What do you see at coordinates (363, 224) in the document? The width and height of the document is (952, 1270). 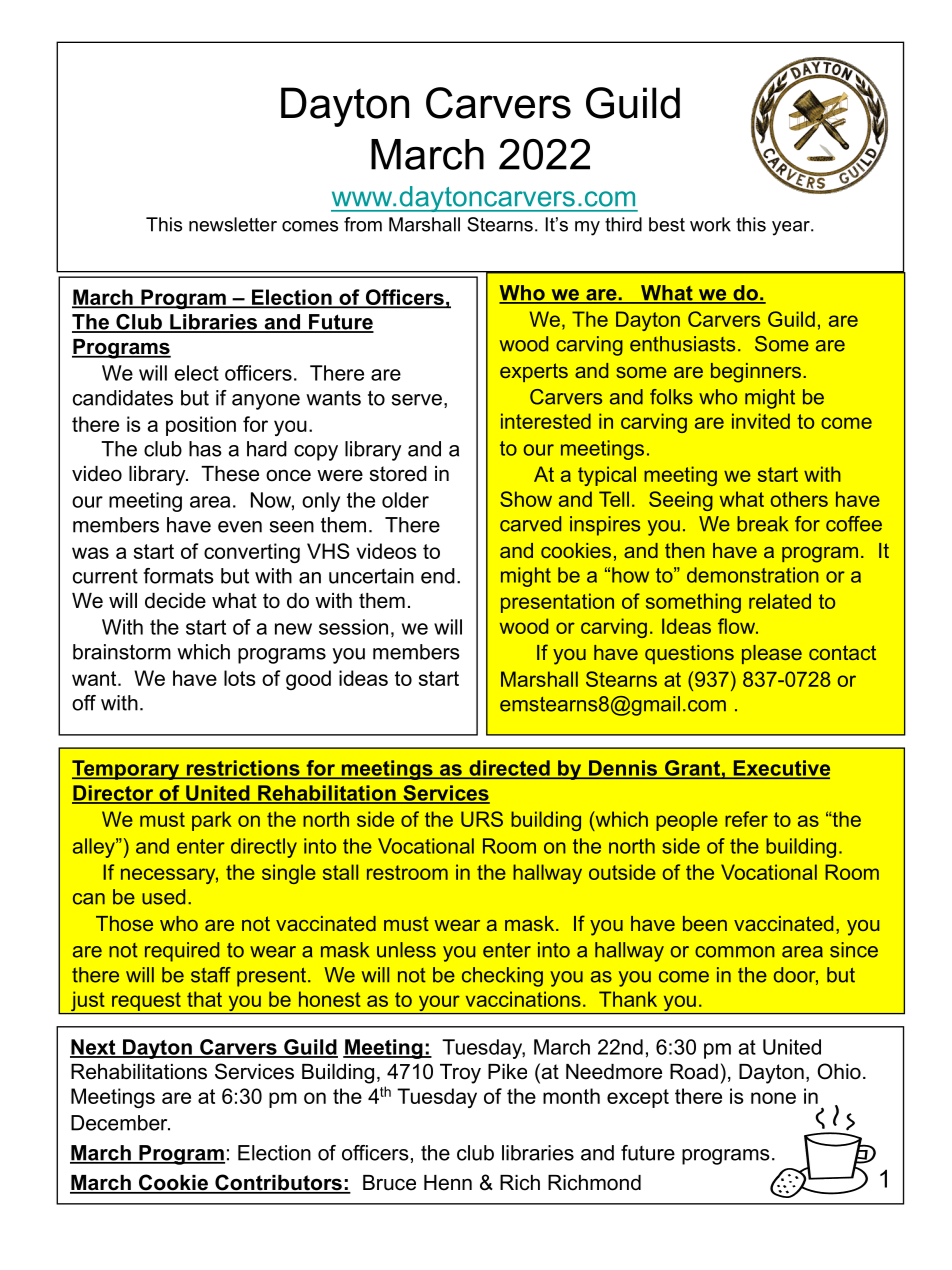 I see `from` at bounding box center [363, 224].
